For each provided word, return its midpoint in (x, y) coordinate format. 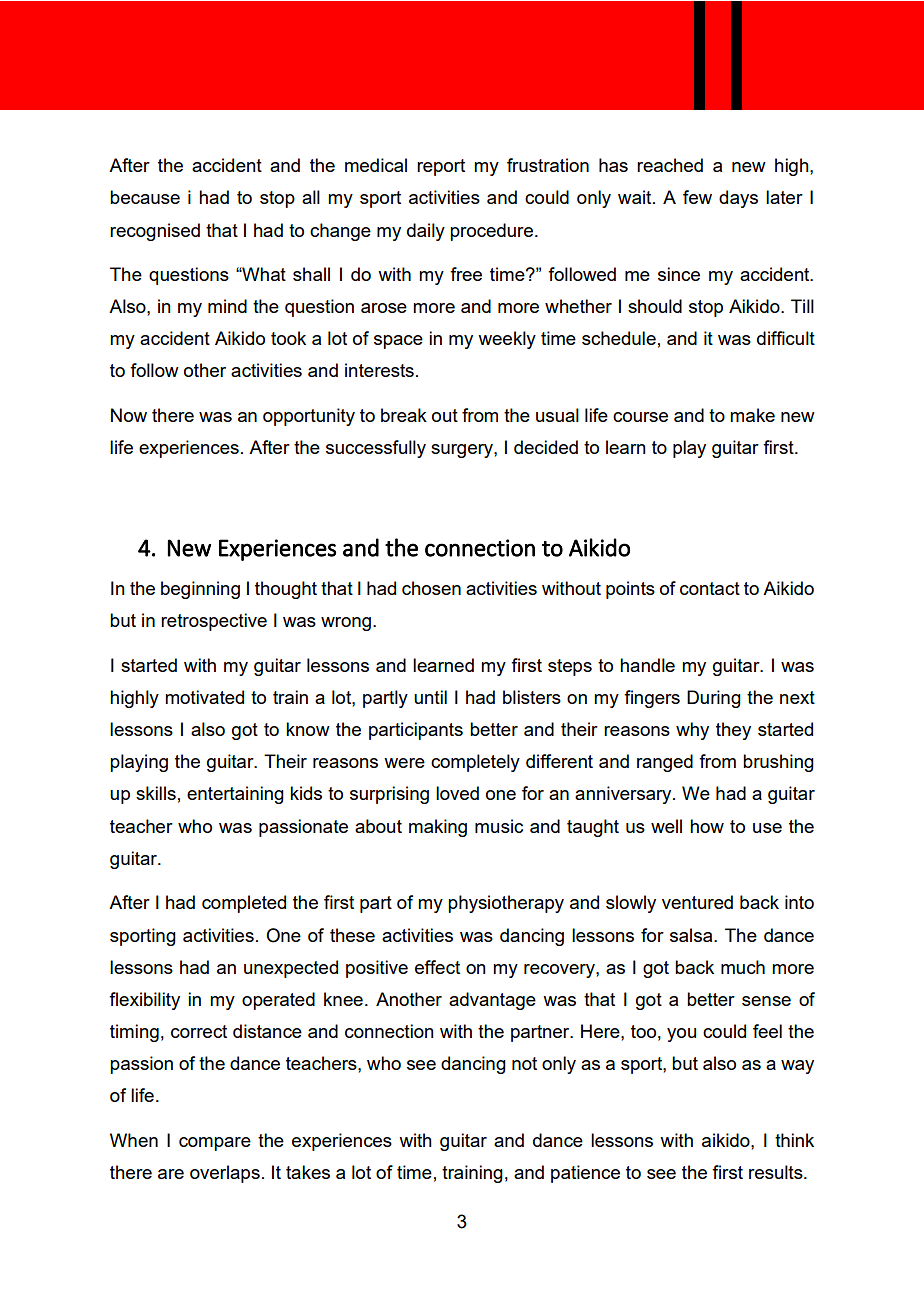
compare (215, 1144)
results (777, 1172)
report (441, 167)
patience (585, 1174)
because (145, 197)
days (738, 199)
